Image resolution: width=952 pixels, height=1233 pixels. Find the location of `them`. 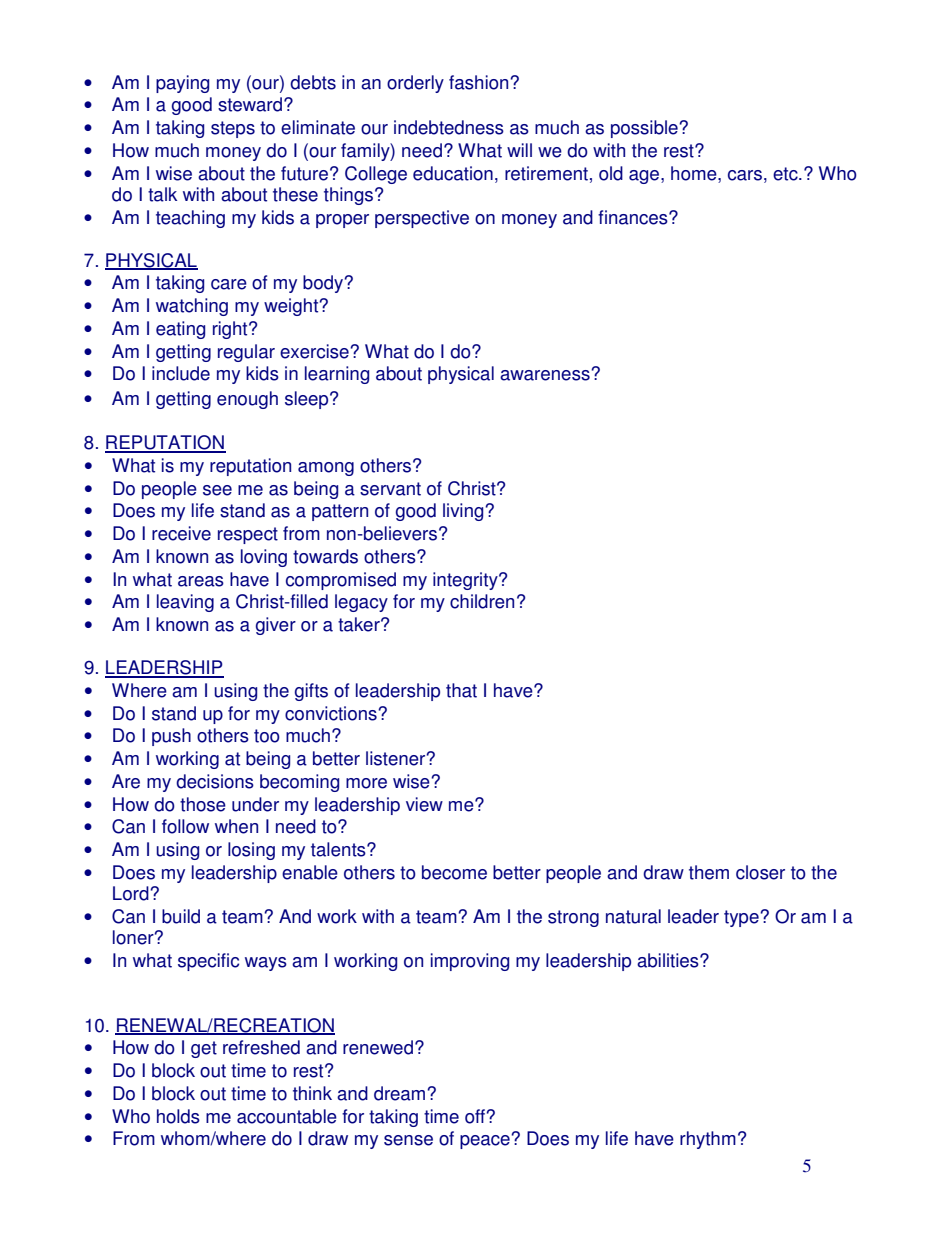

them is located at coordinates (709, 872).
